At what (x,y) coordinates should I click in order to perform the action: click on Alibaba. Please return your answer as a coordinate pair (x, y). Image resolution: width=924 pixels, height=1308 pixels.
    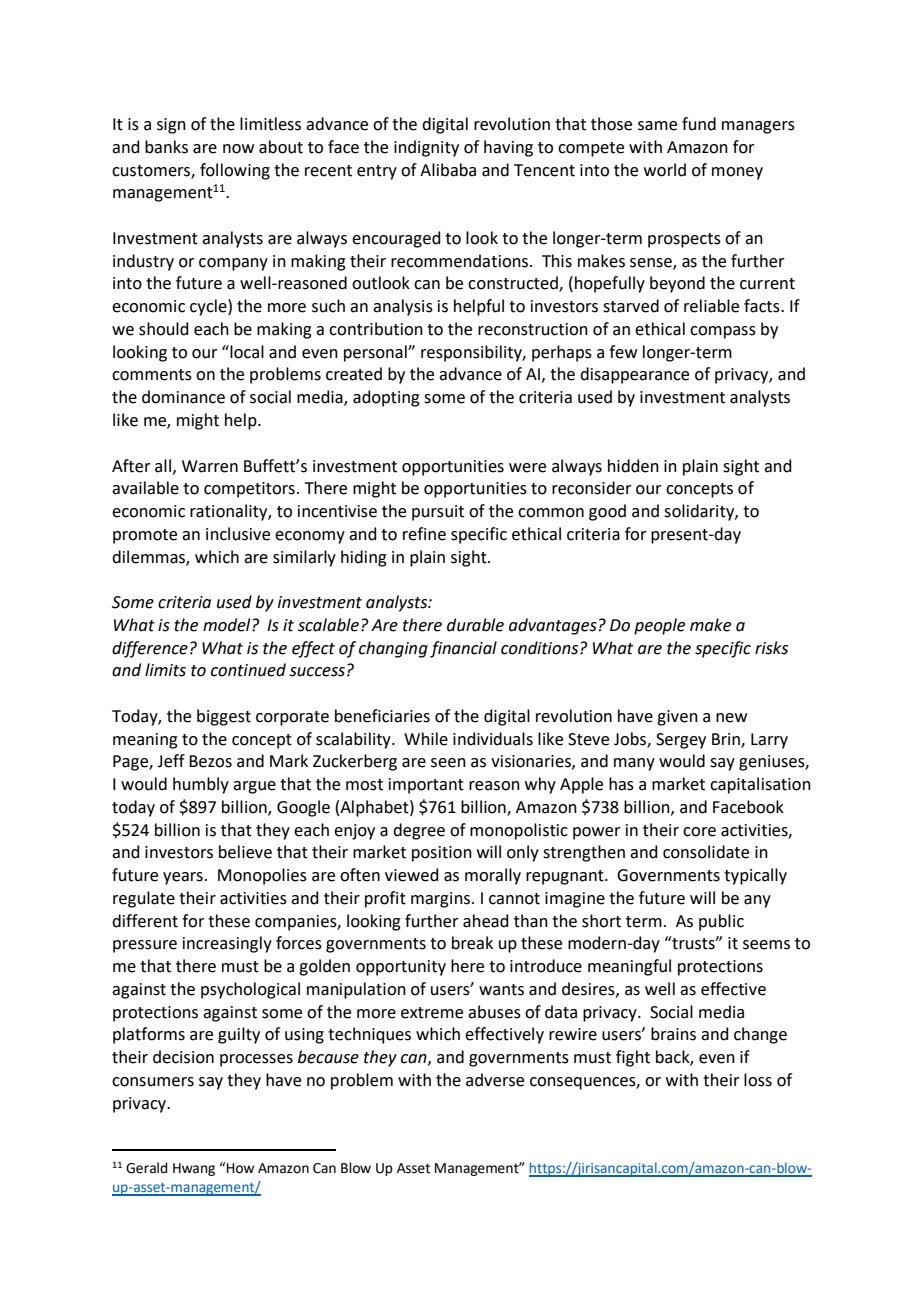
    Looking at the image, I should click on (448, 170).
